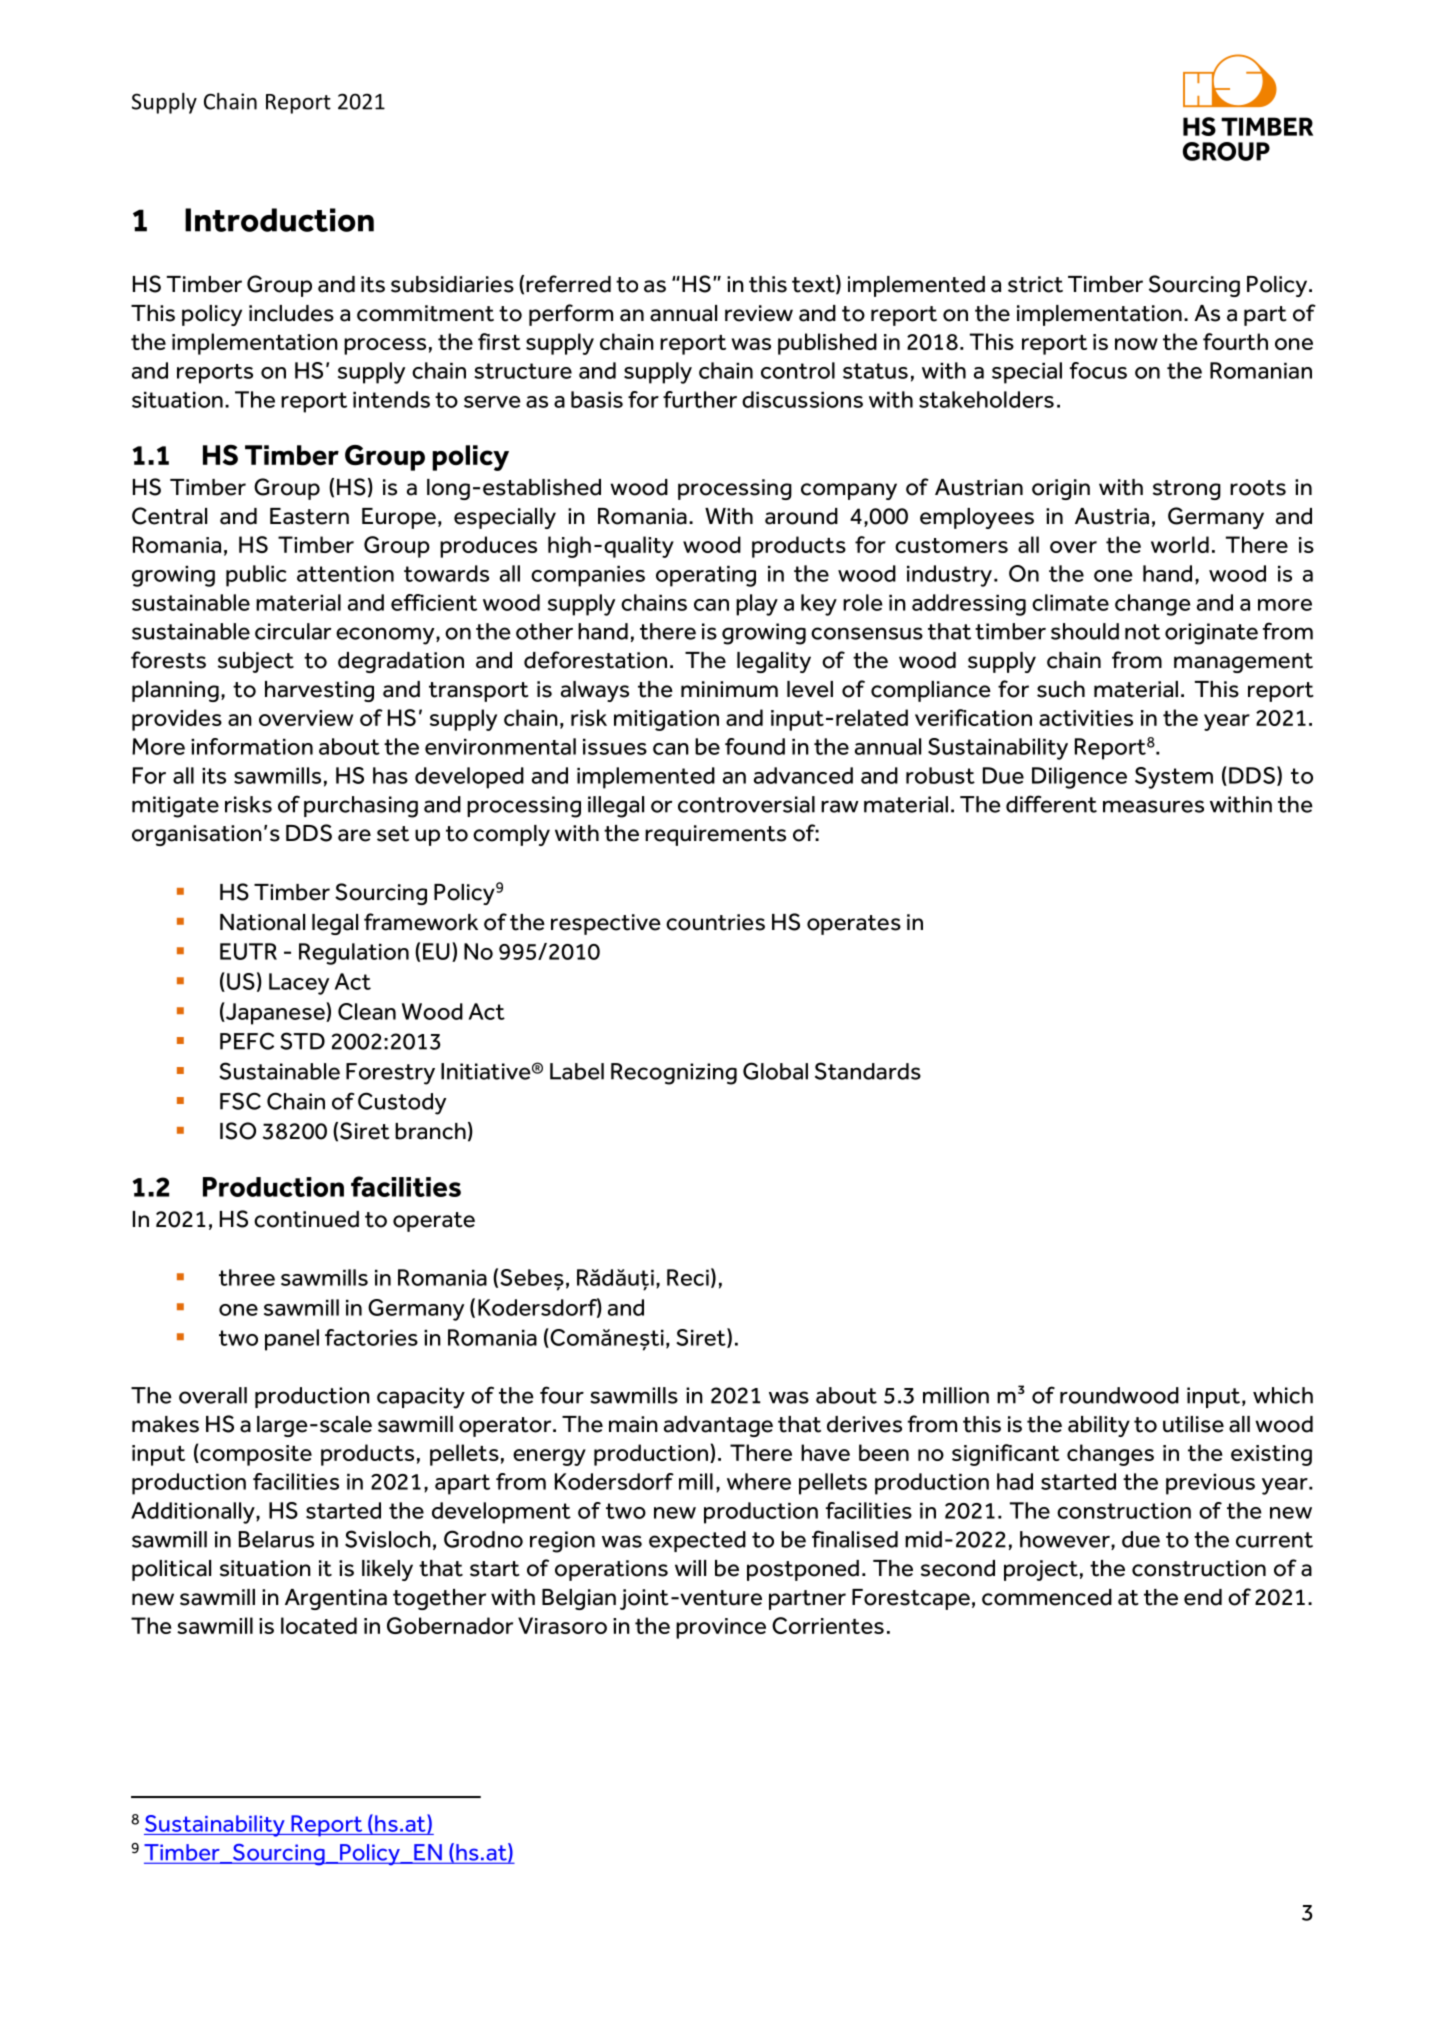  I want to click on not, so click(1142, 632).
